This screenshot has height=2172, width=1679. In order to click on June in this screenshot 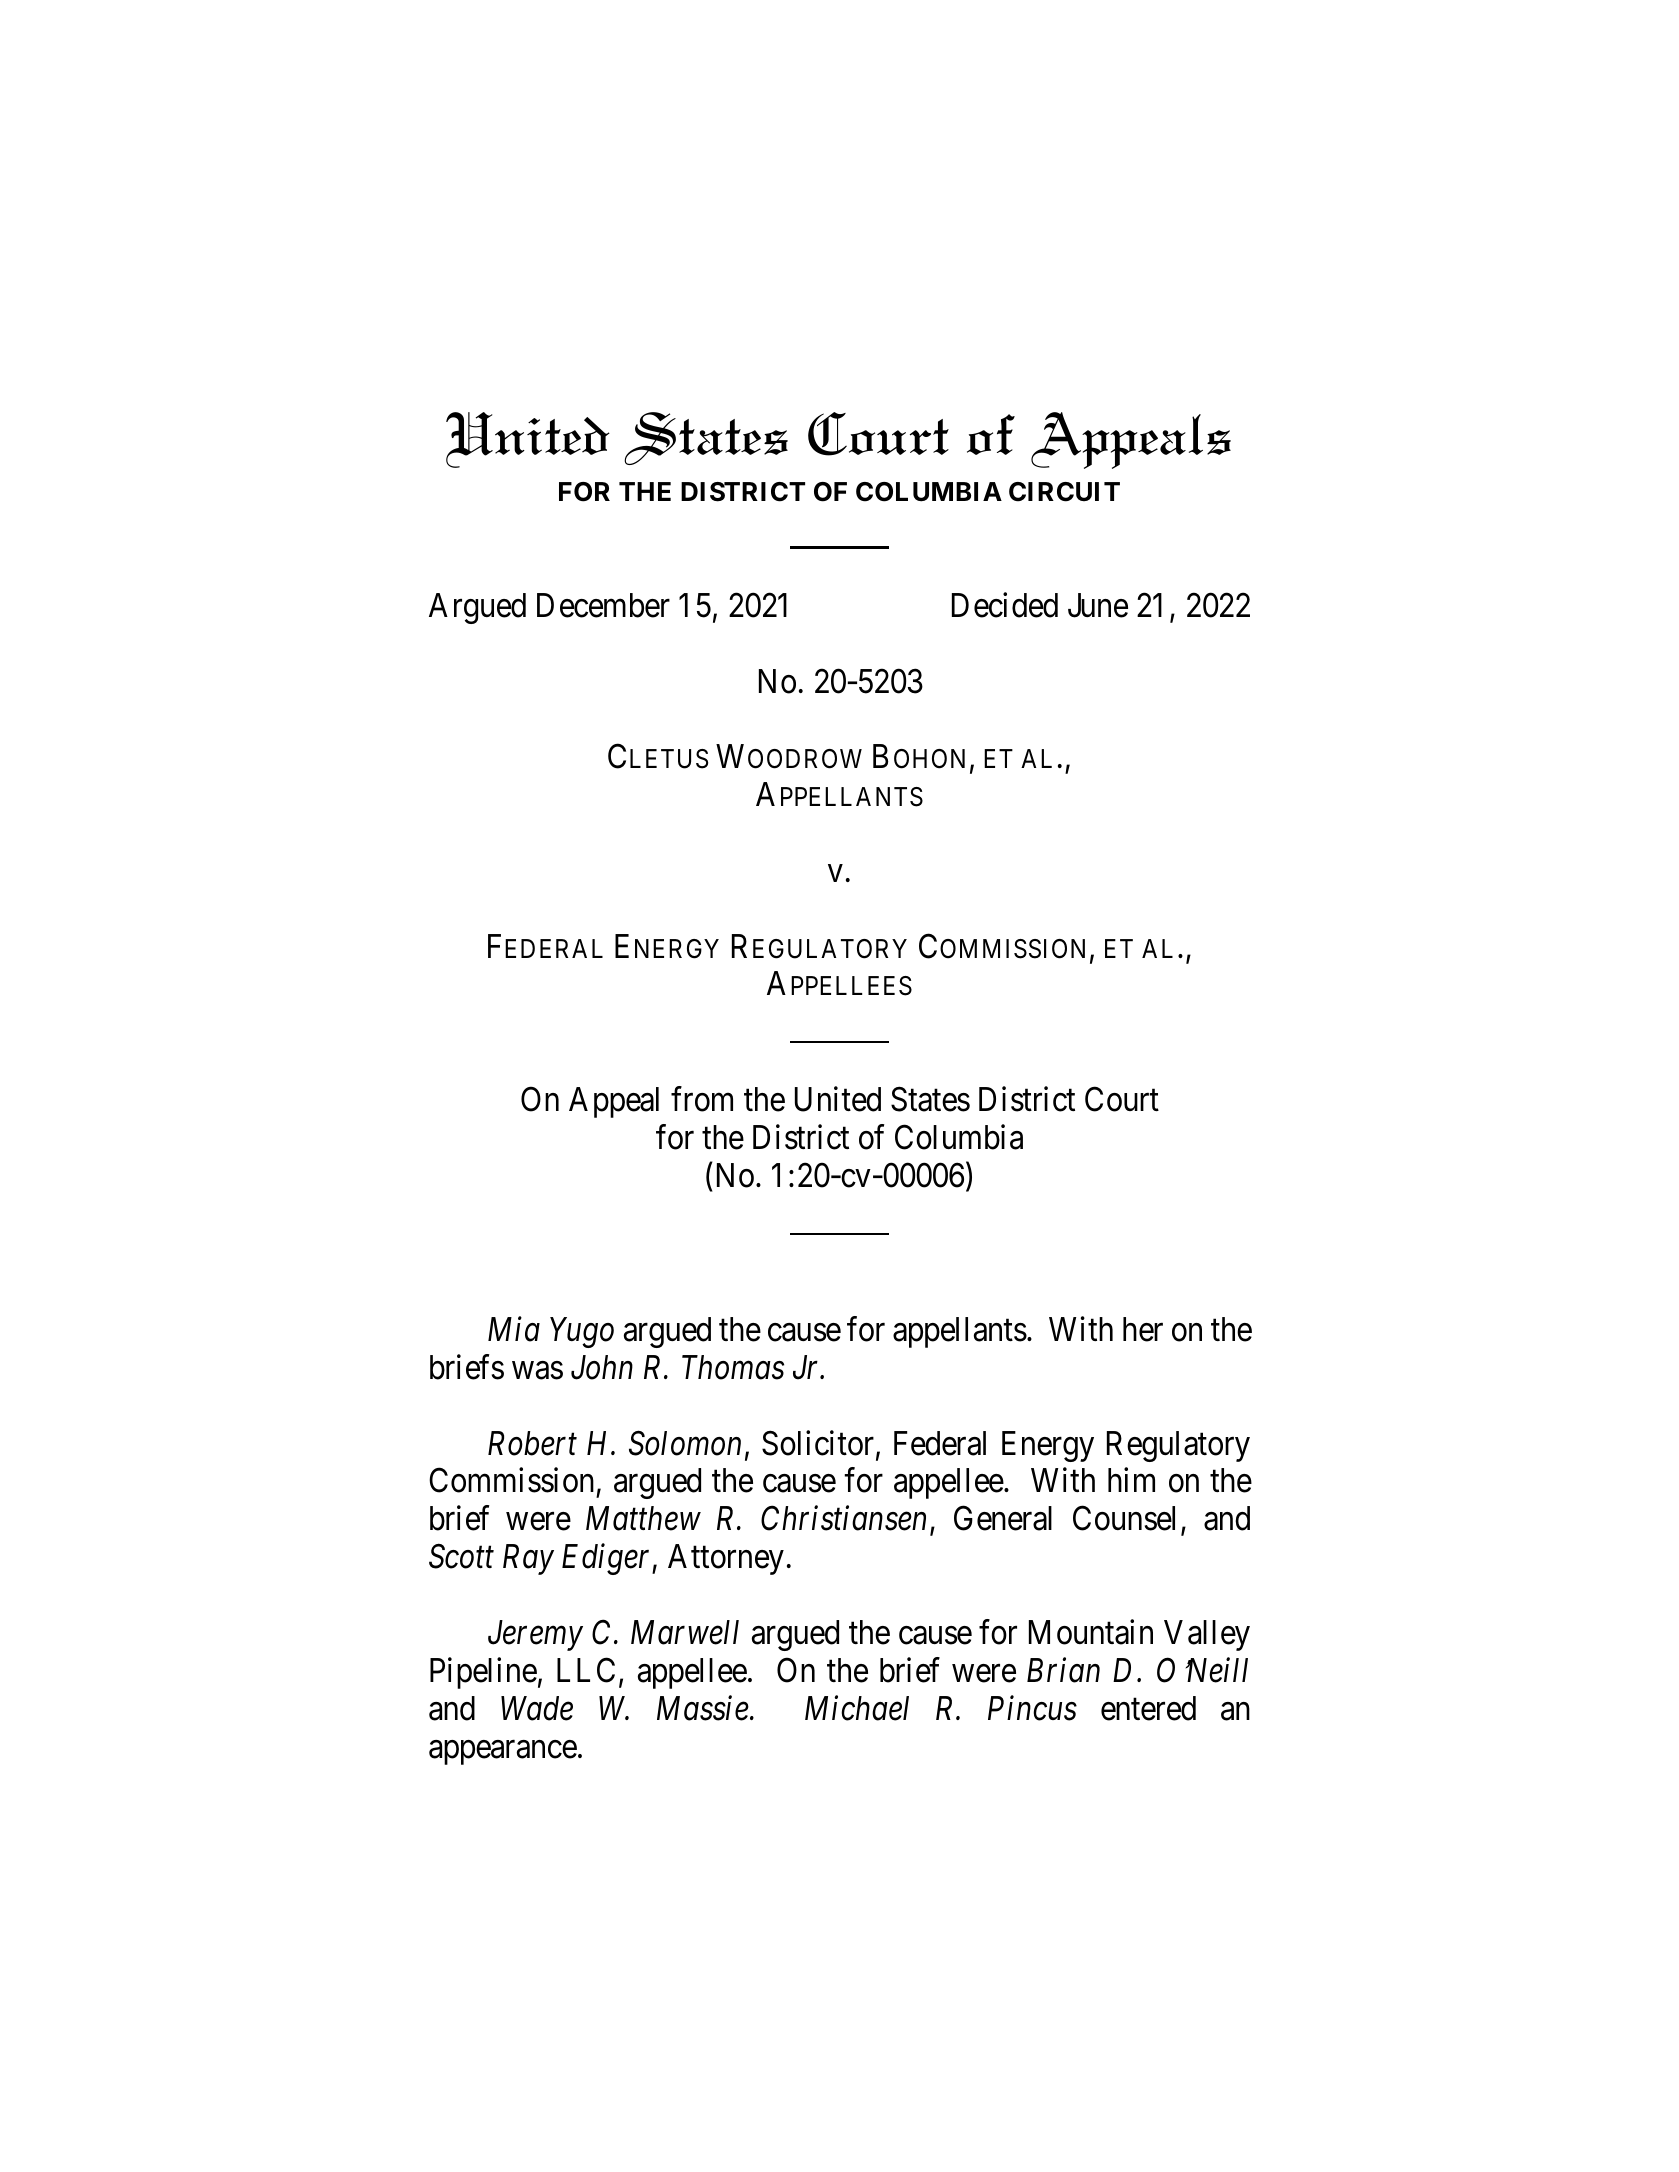, I will do `click(1098, 605)`.
